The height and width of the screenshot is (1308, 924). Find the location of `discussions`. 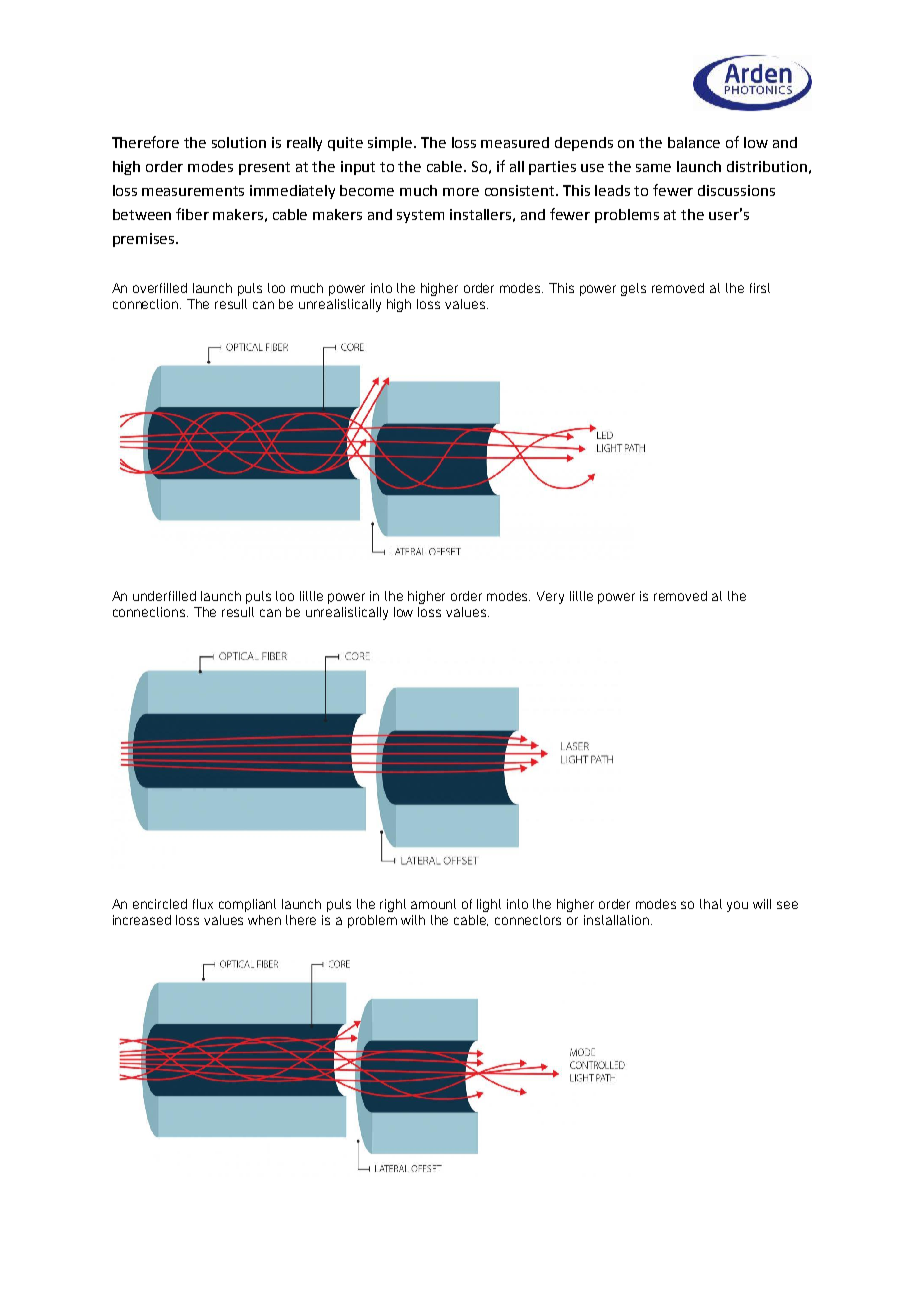

discussions is located at coordinates (736, 190).
